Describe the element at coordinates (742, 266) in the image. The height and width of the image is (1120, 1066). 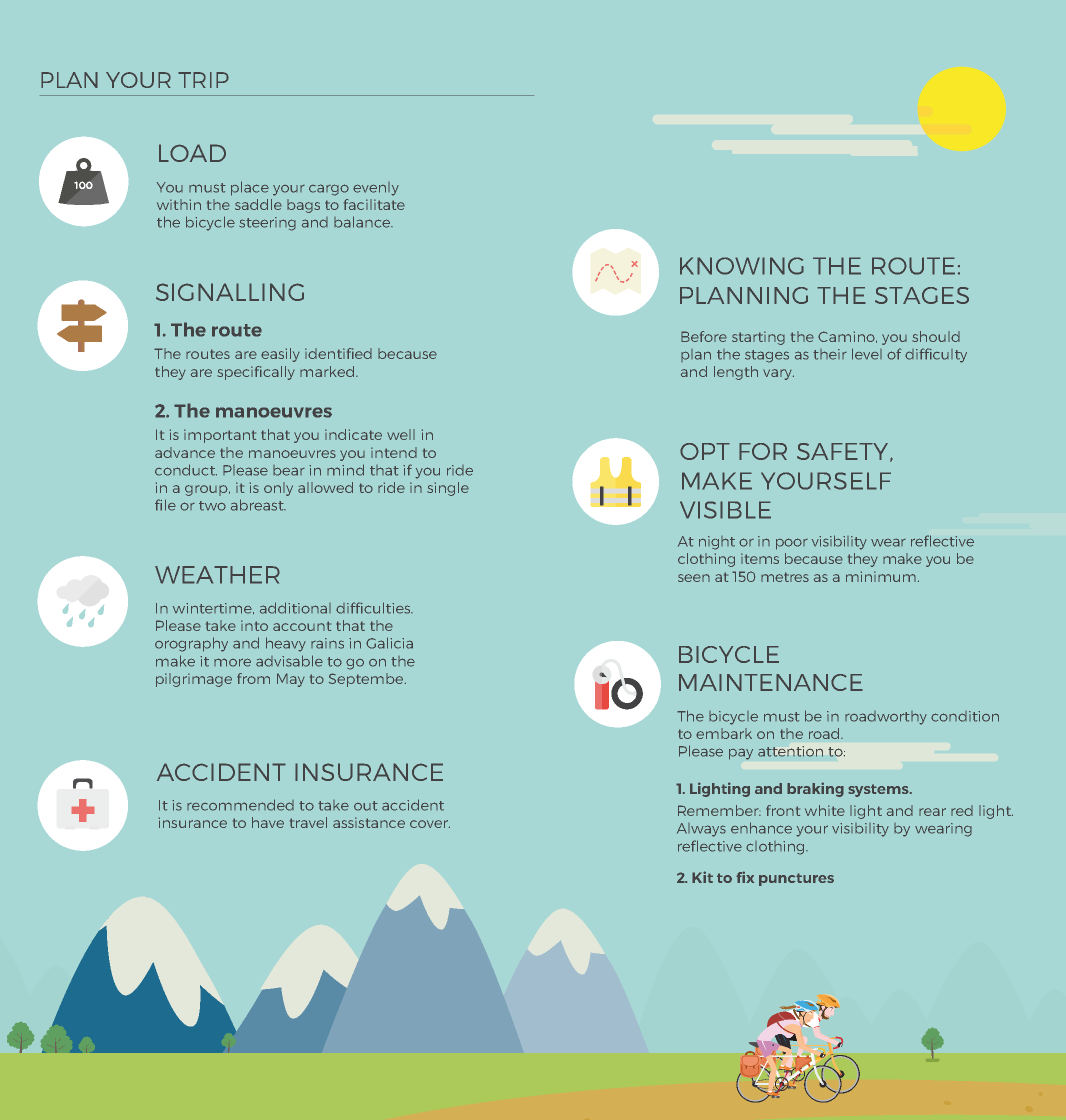
I see `KNOWING` at that location.
